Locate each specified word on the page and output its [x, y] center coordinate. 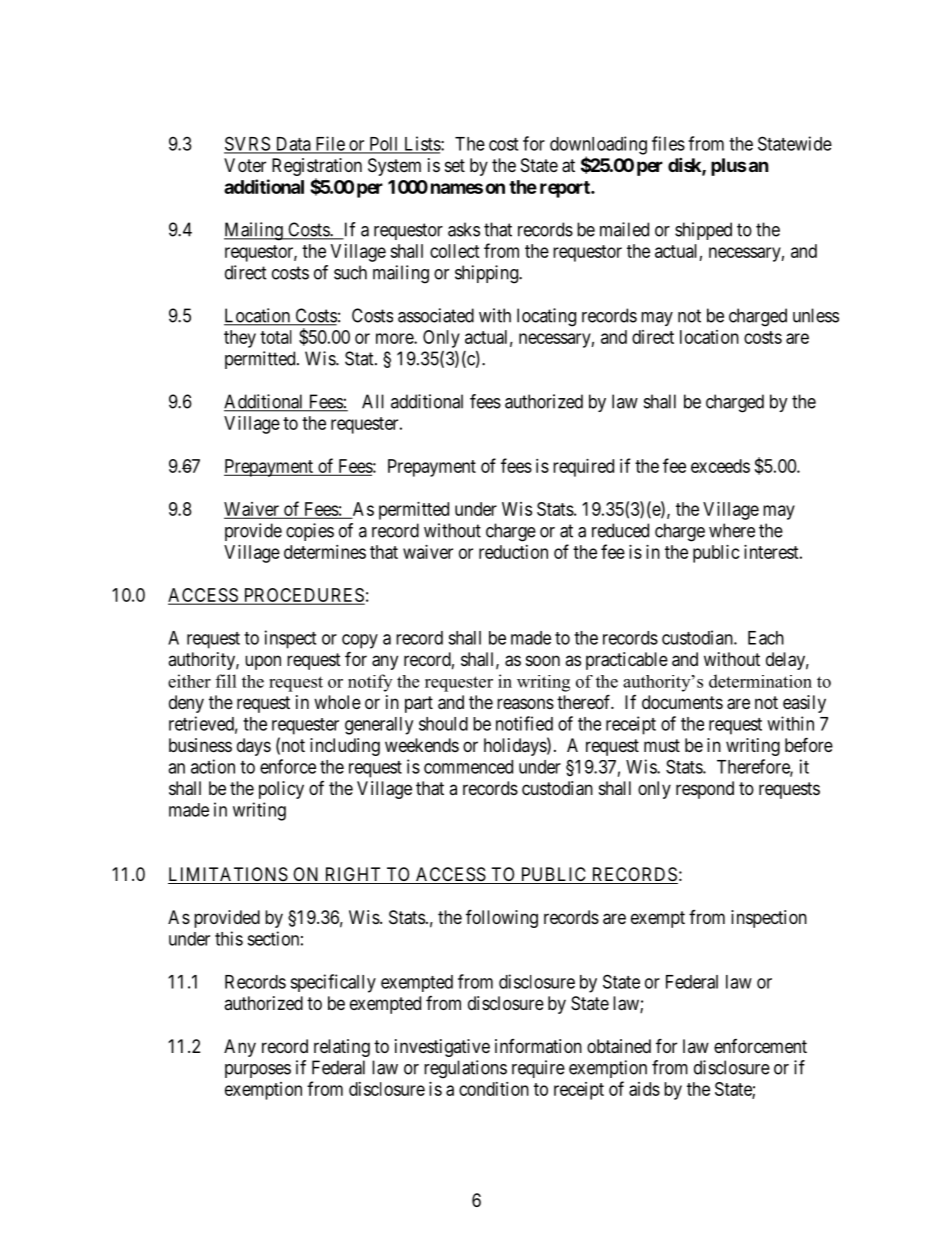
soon [543, 660]
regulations [465, 1069]
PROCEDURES [303, 596]
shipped [703, 231]
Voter [245, 165]
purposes [258, 1071]
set [455, 165]
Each [766, 638]
